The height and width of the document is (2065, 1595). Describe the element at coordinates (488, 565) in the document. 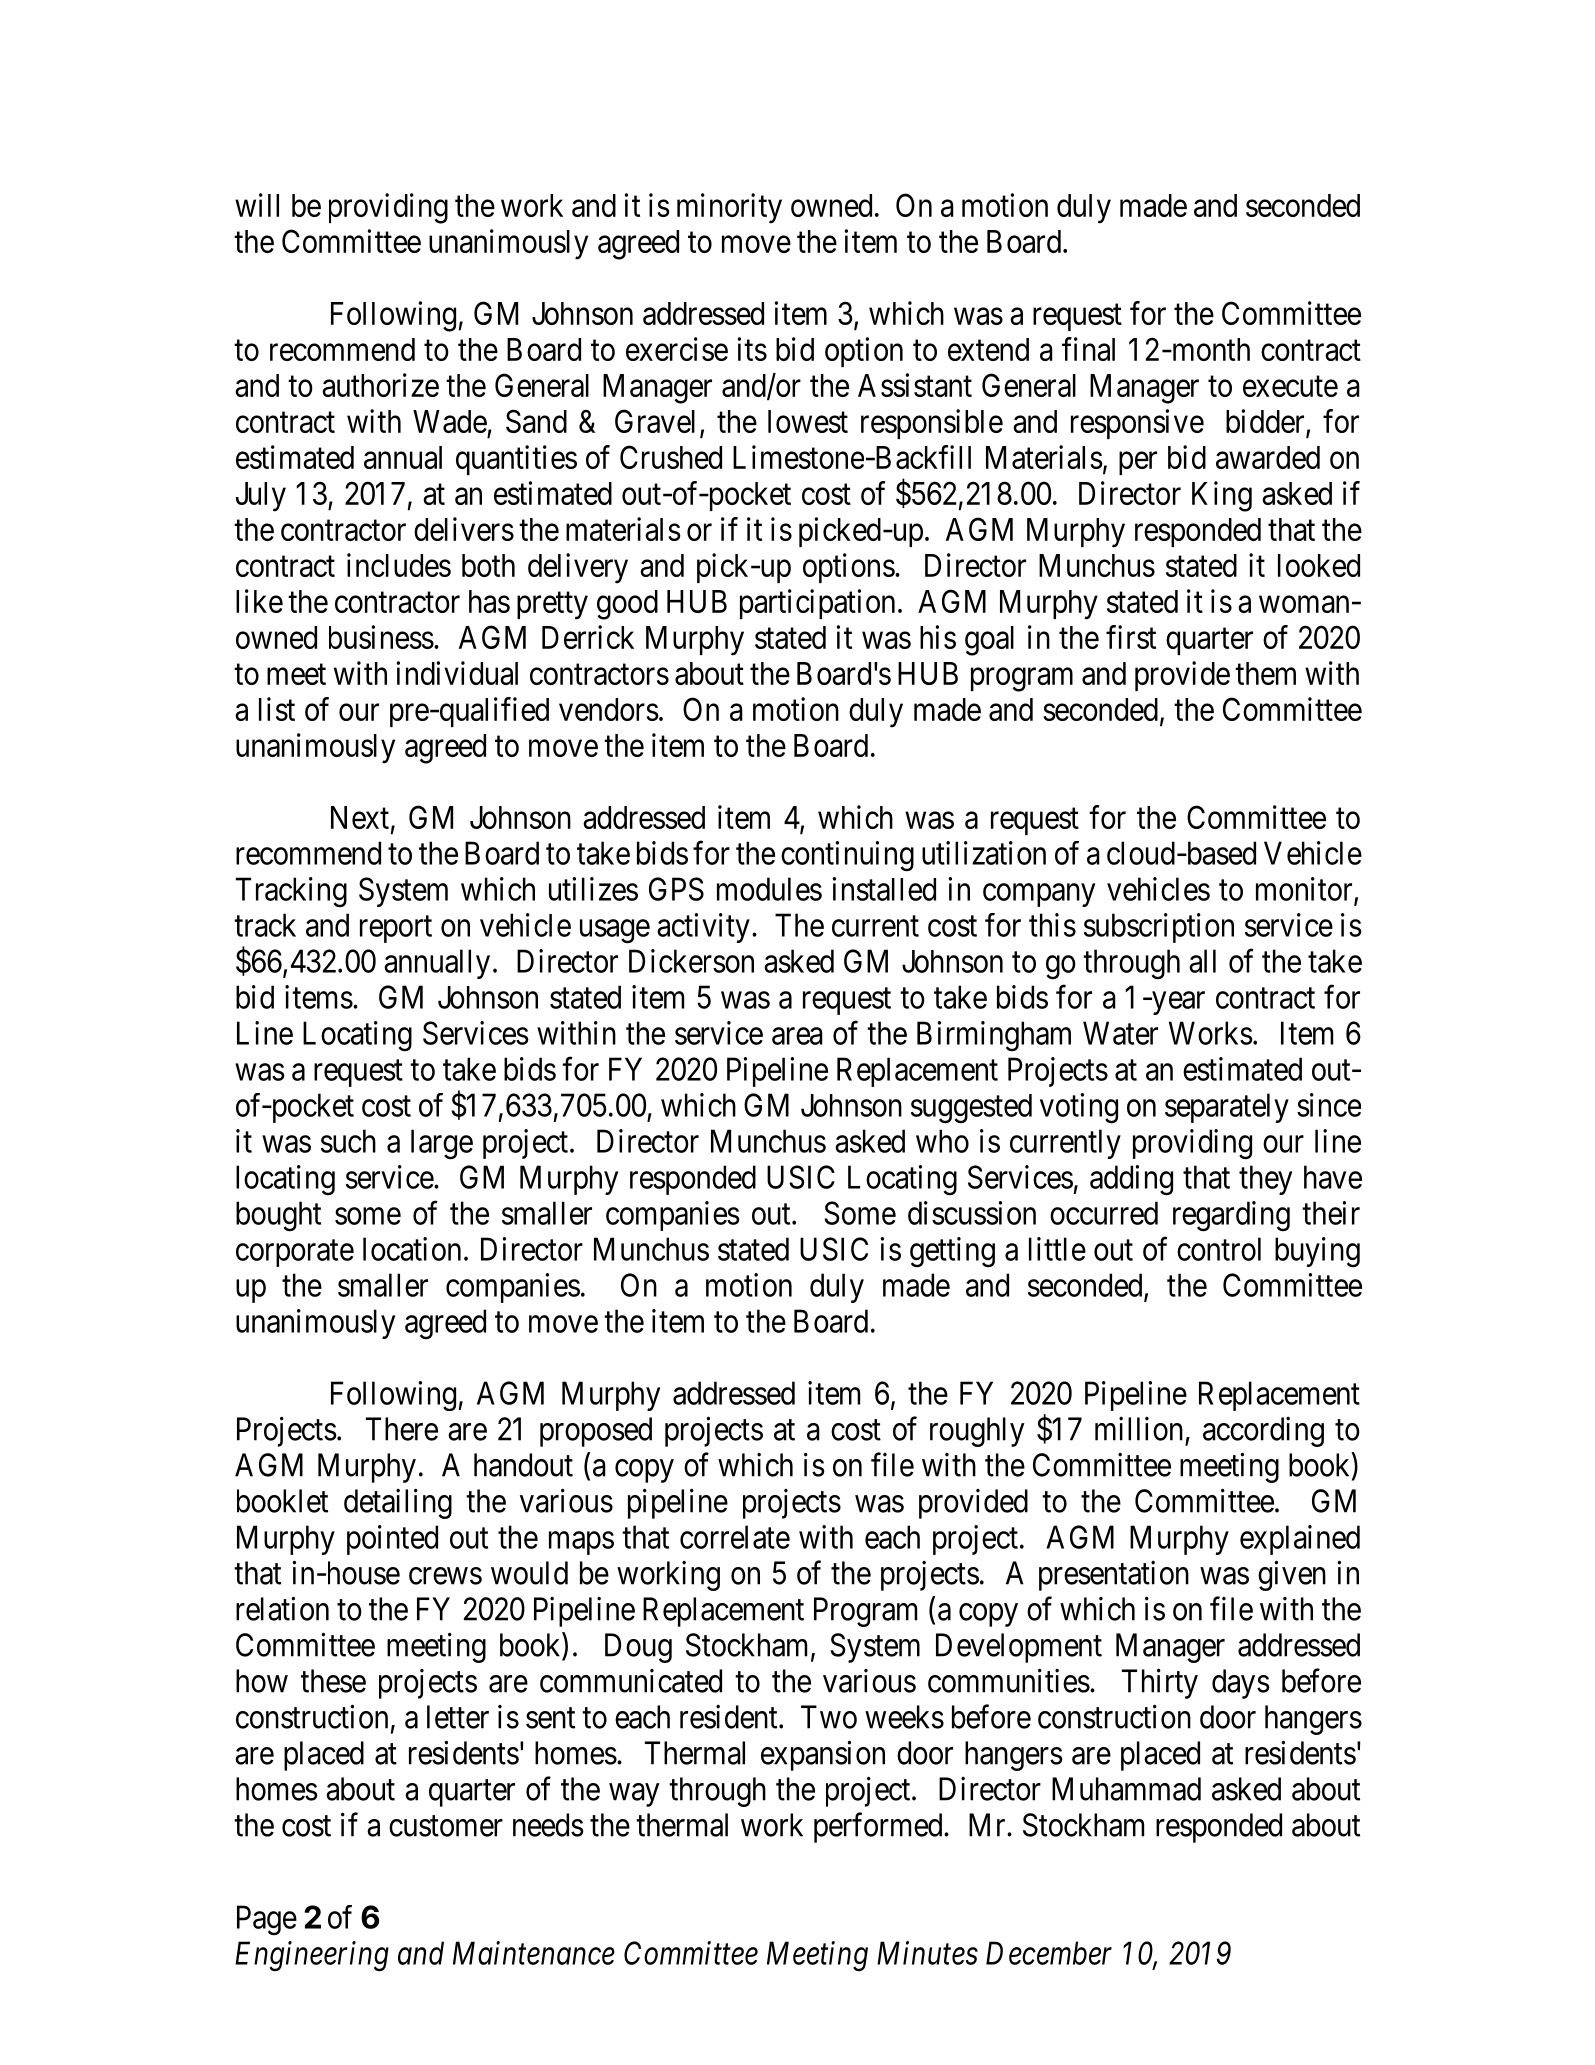

I see `both` at that location.
